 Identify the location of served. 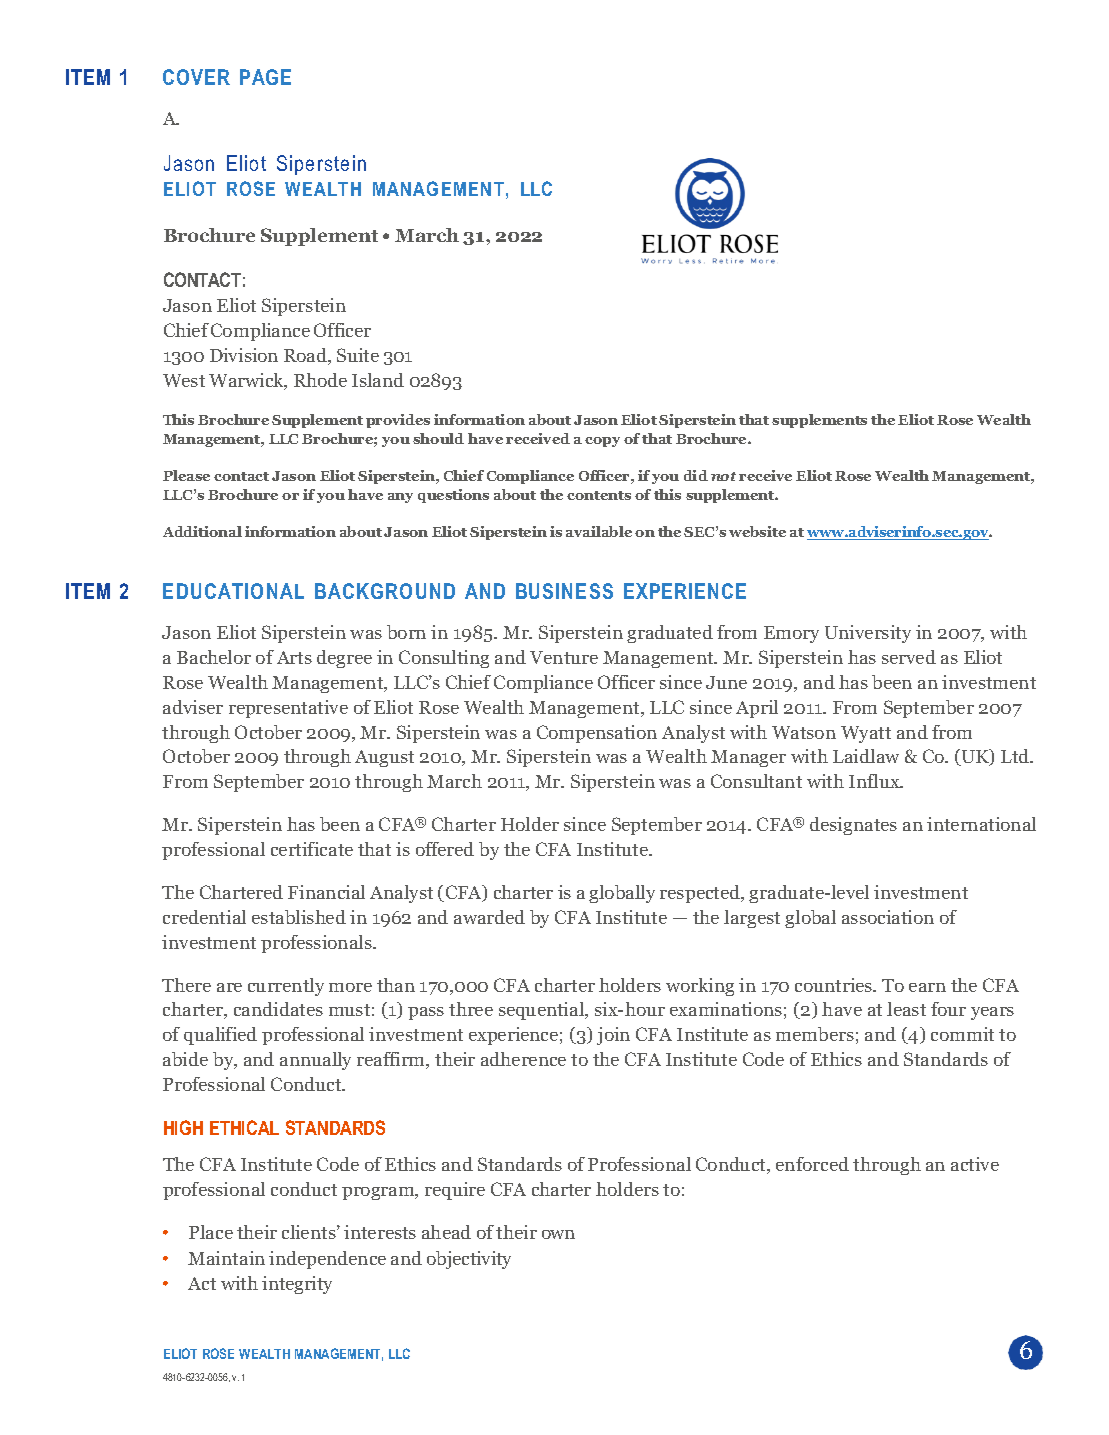
(909, 657).
